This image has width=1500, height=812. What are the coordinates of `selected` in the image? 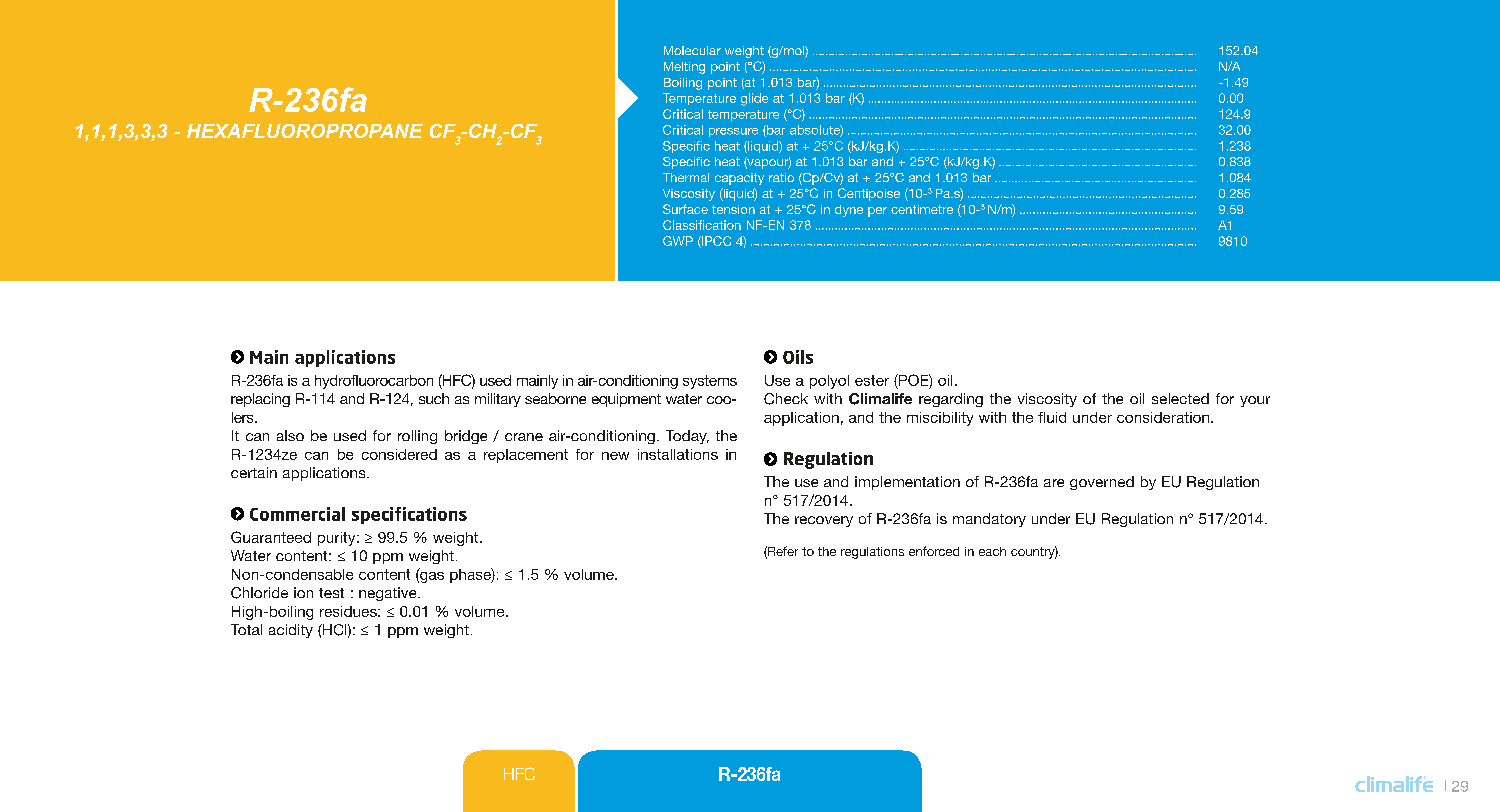 It's located at (1180, 398).
